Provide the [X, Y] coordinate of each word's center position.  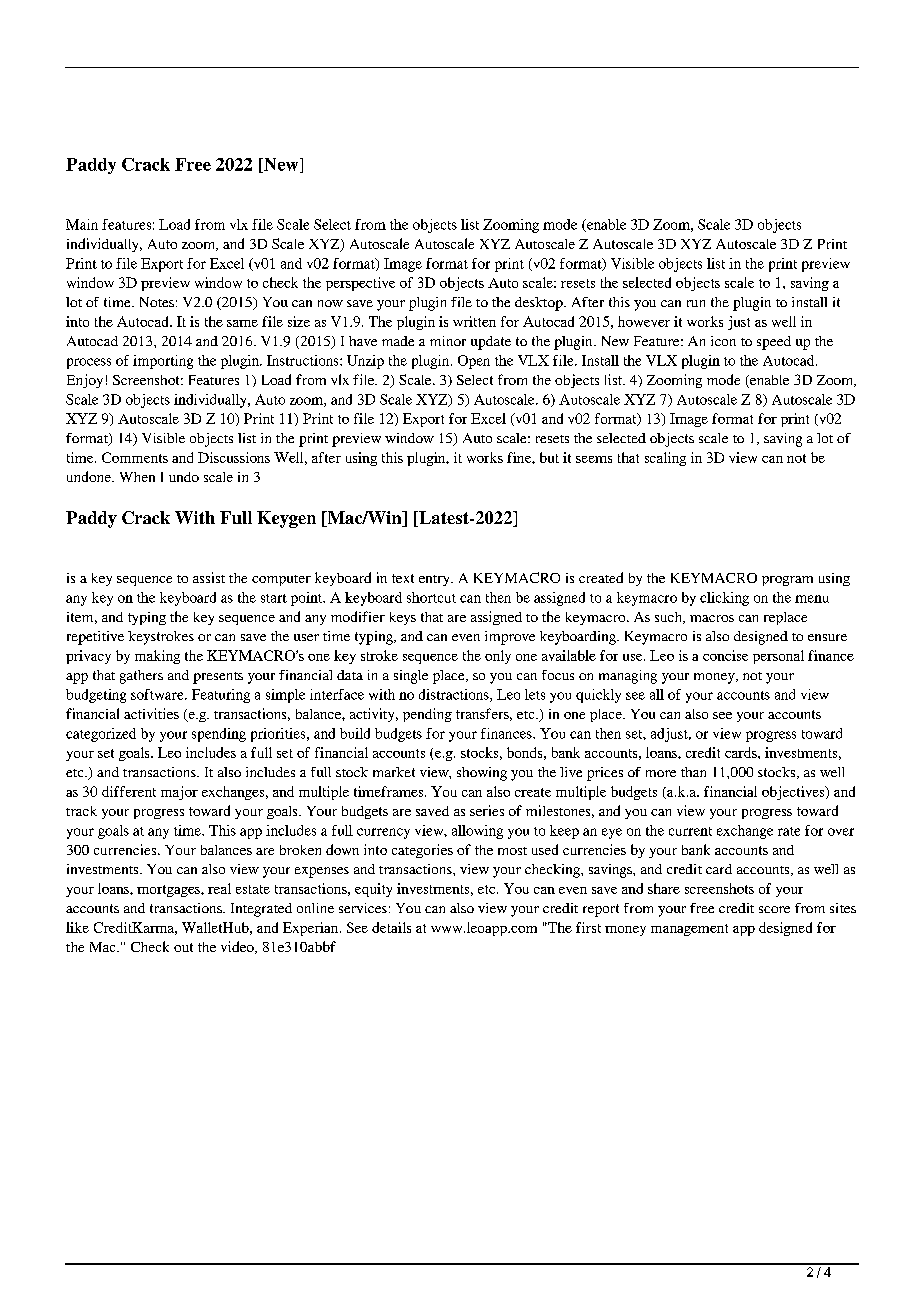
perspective [360, 284]
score [774, 909]
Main [82, 224]
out [183, 947]
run [696, 303]
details [391, 927]
